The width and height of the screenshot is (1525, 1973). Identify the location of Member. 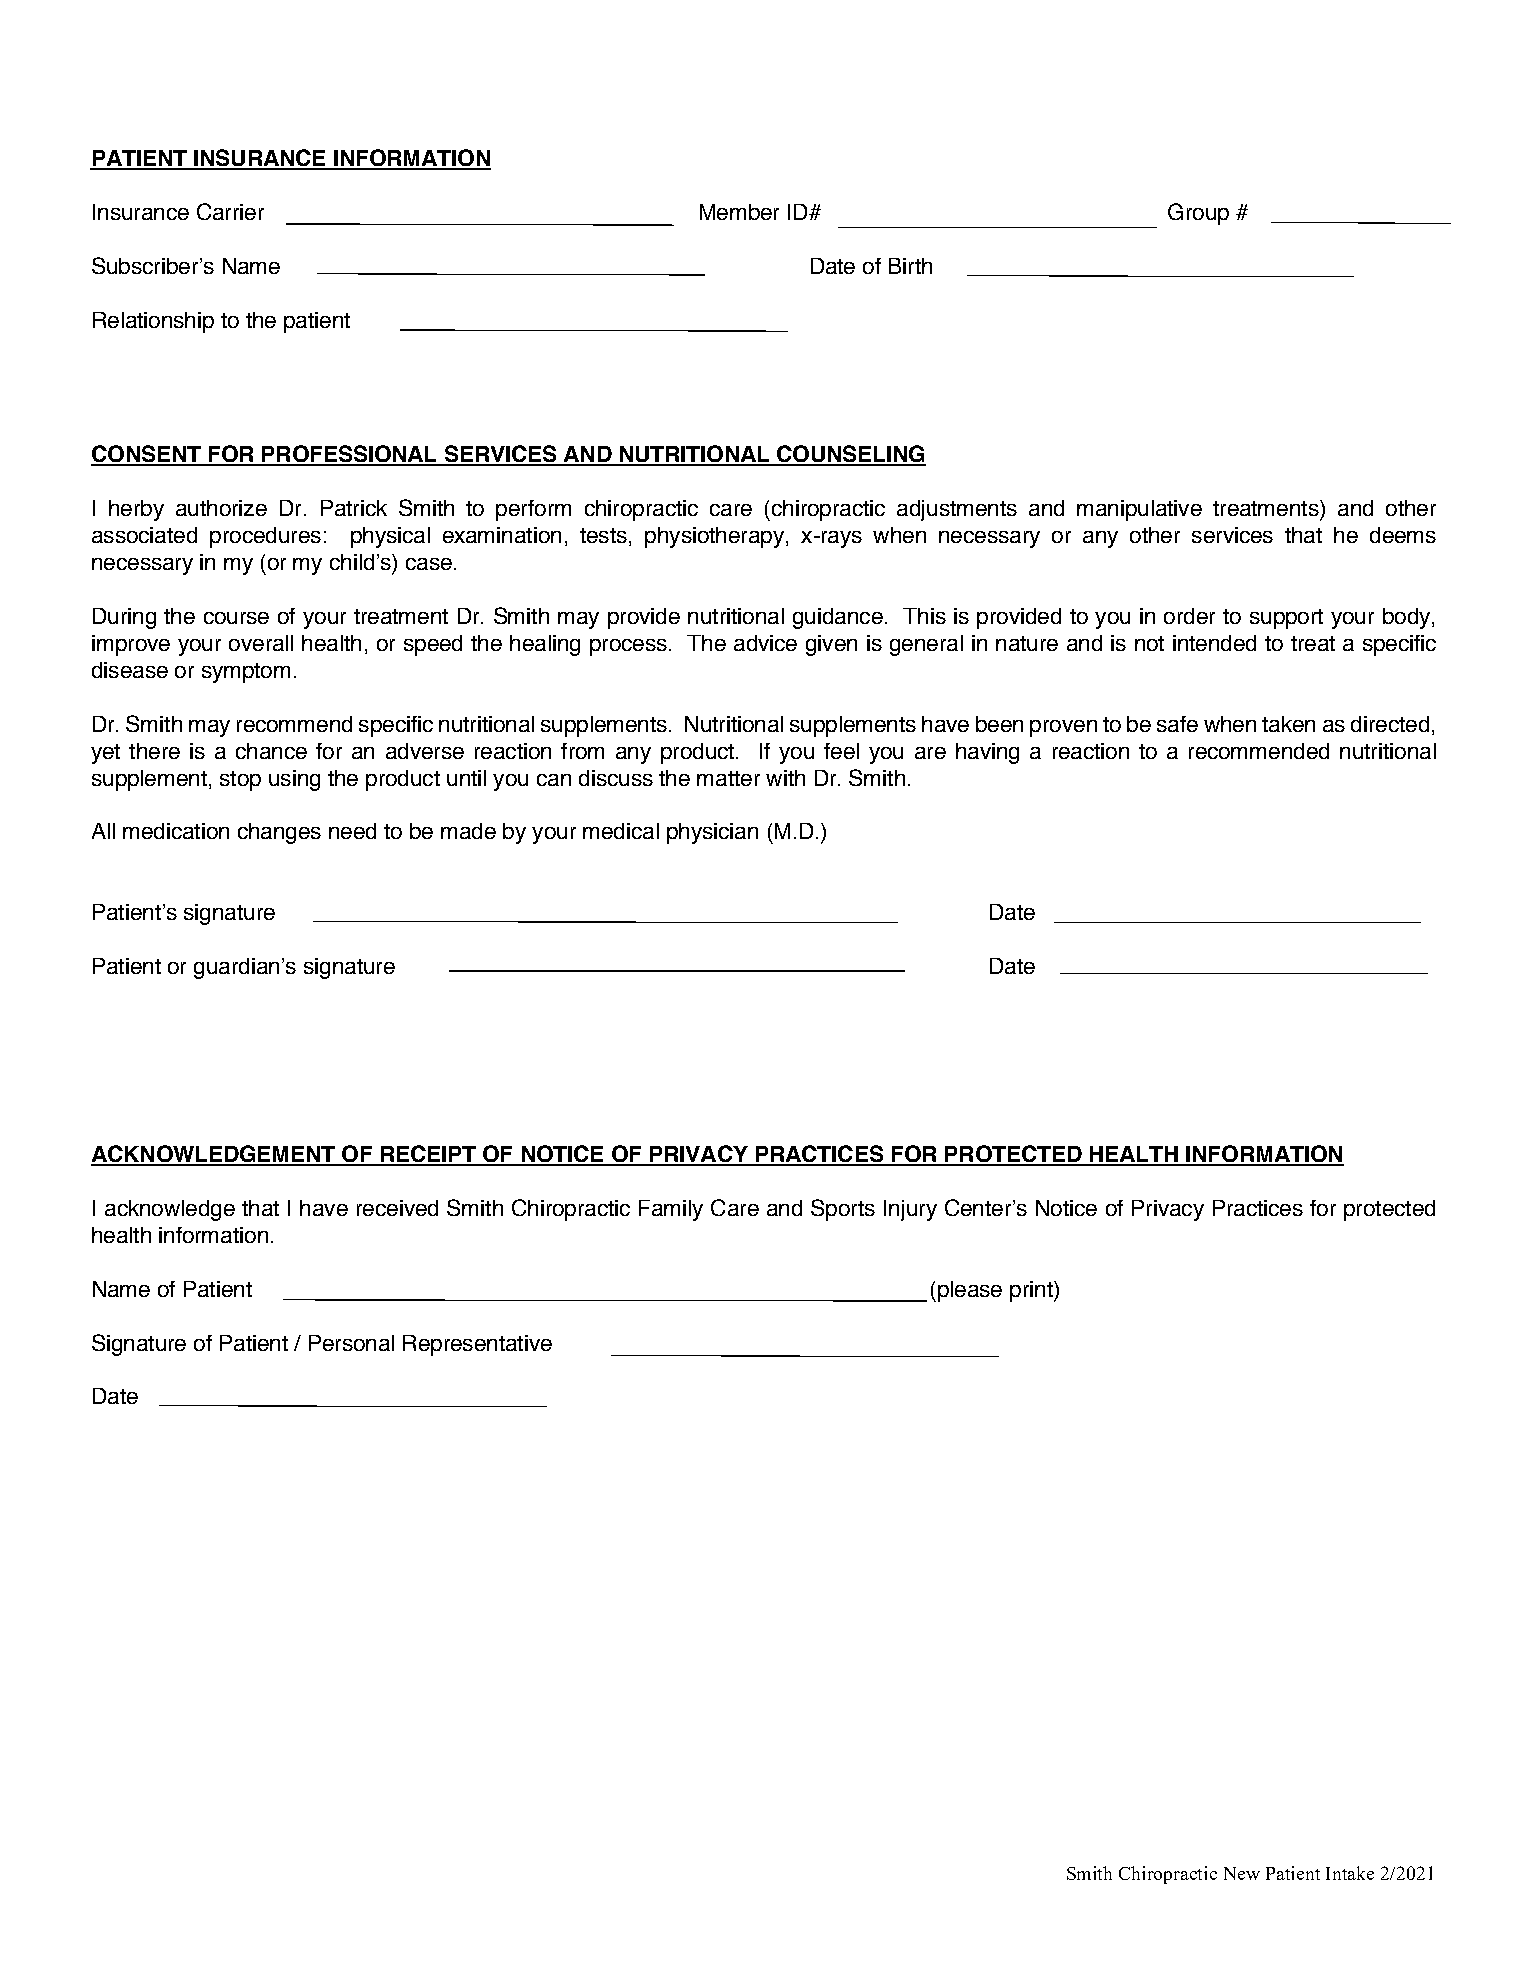
(739, 212).
